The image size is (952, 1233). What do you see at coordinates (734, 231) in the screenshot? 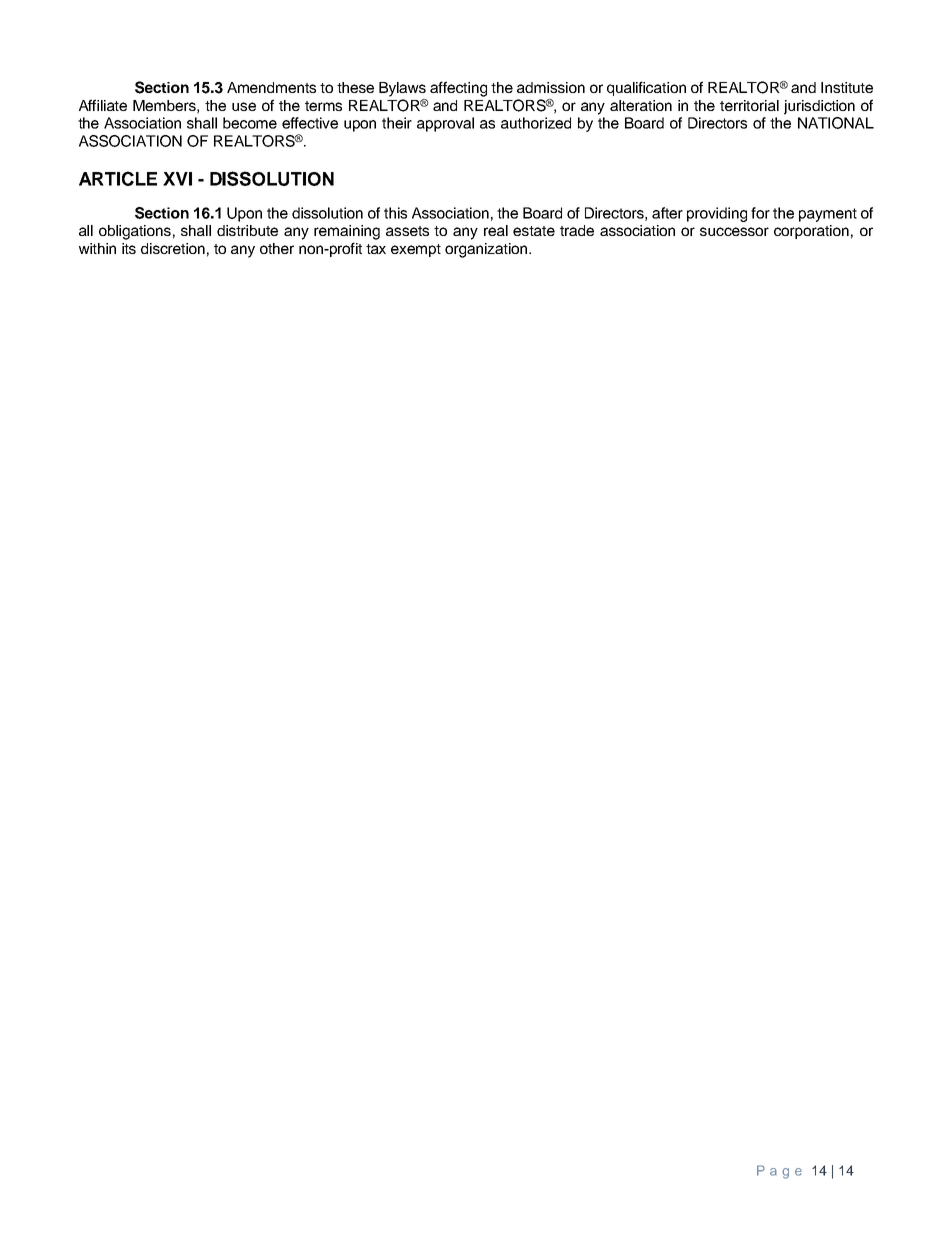
I see `successor` at bounding box center [734, 231].
